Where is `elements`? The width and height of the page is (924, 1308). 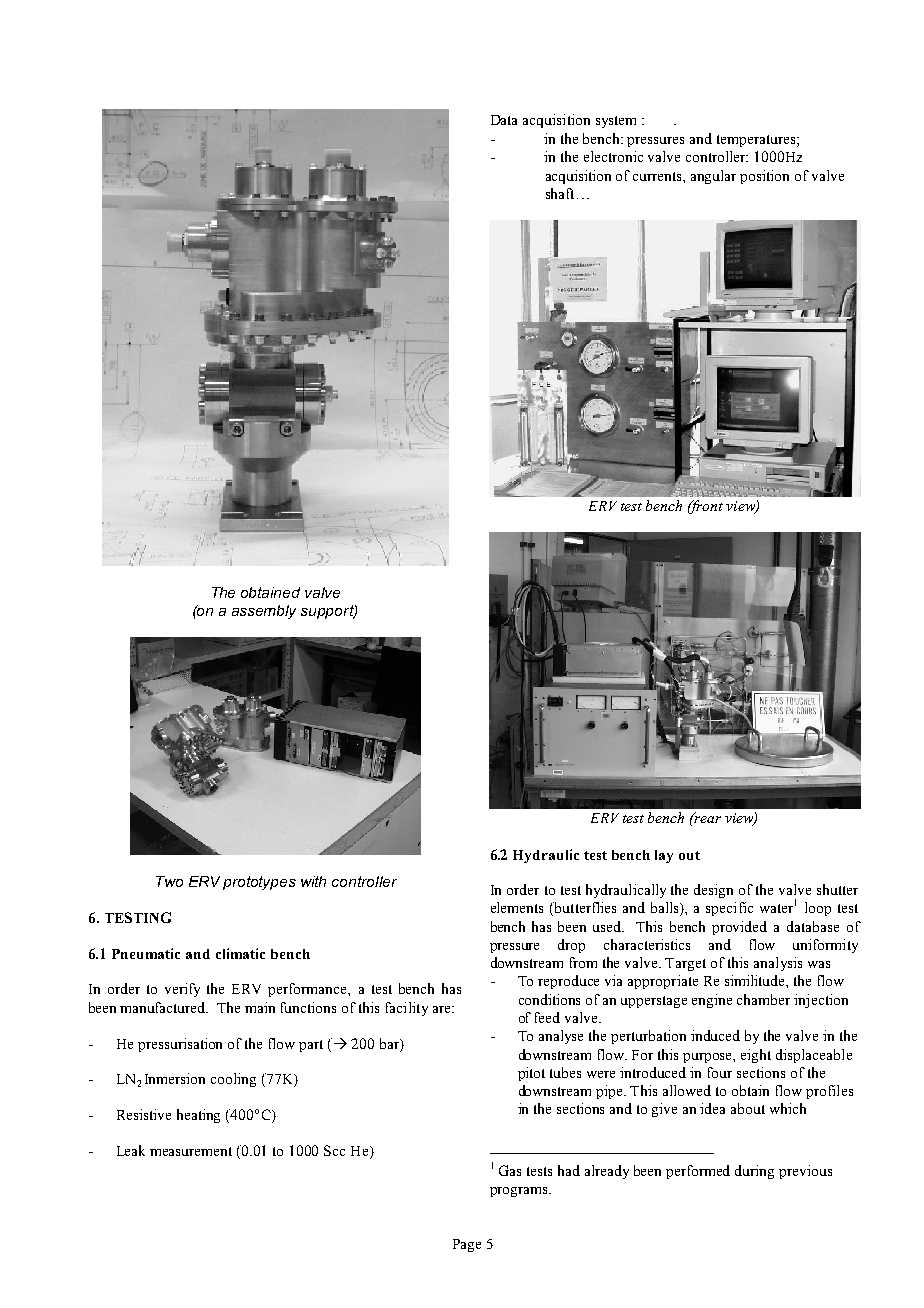
elements is located at coordinates (517, 907).
